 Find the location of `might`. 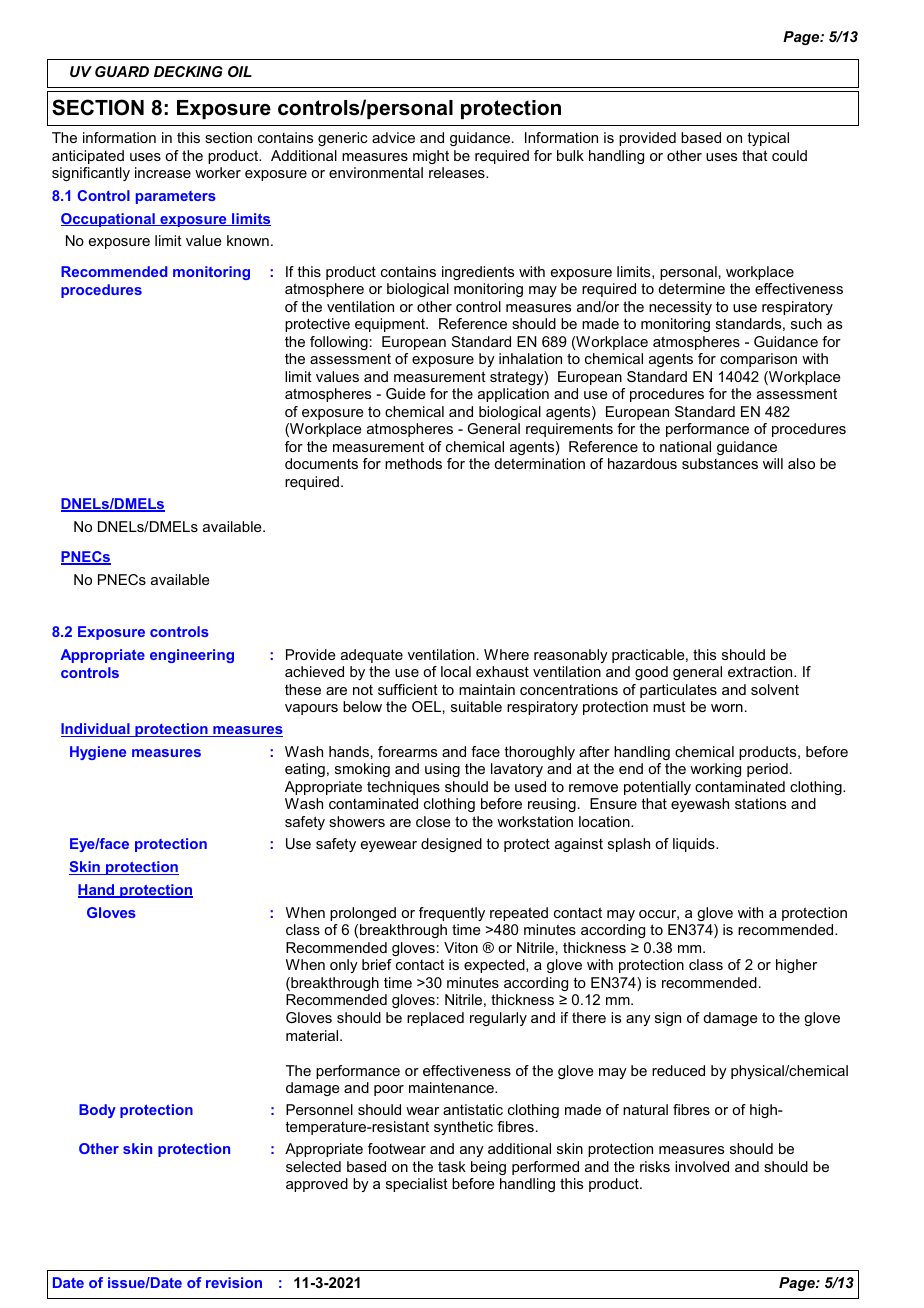

might is located at coordinates (431, 157).
